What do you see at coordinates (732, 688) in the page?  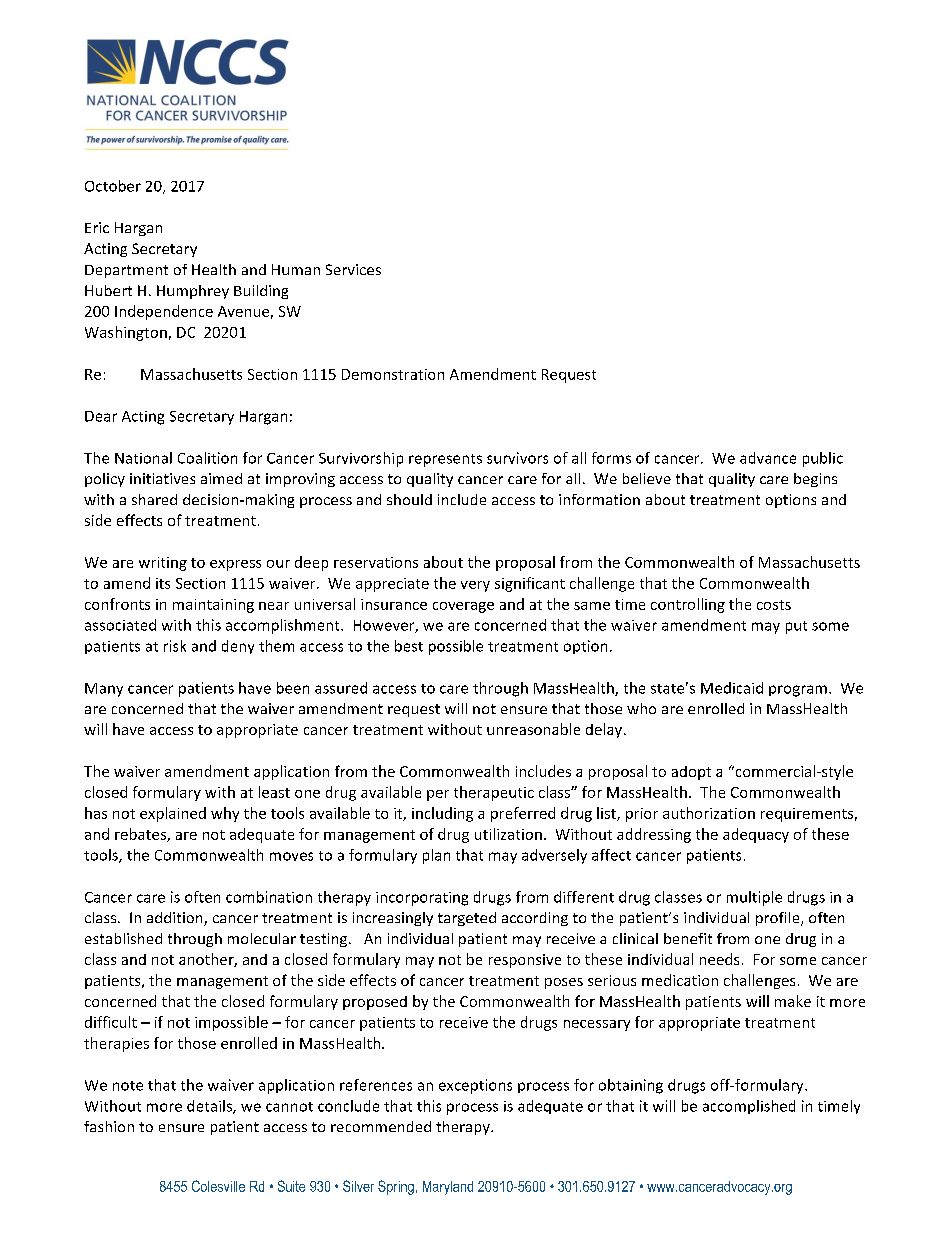 I see `Medicaid` at bounding box center [732, 688].
